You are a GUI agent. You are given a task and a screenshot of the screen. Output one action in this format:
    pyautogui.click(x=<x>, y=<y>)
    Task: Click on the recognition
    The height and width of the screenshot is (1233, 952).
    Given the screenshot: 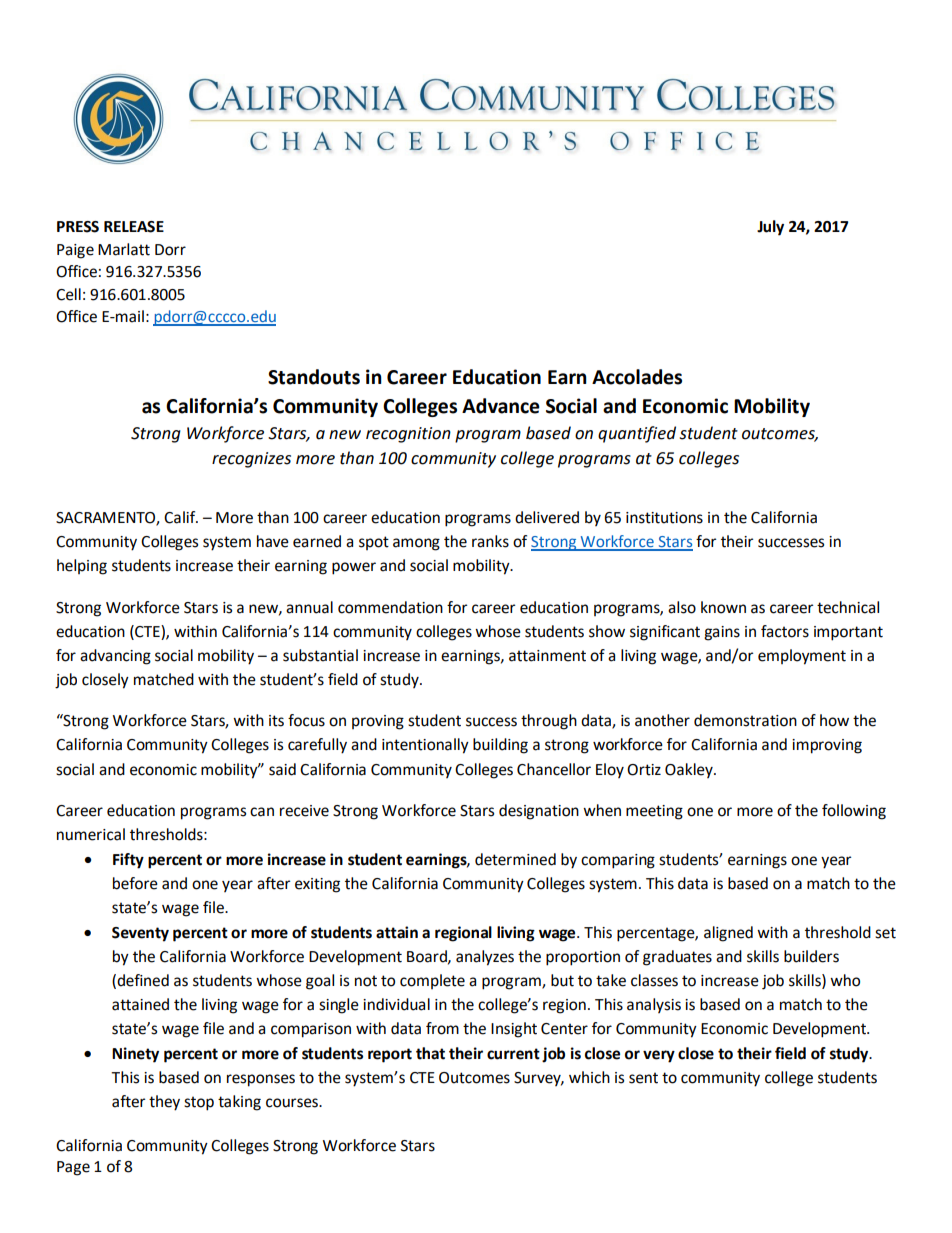 What is the action you would take?
    pyautogui.click(x=408, y=435)
